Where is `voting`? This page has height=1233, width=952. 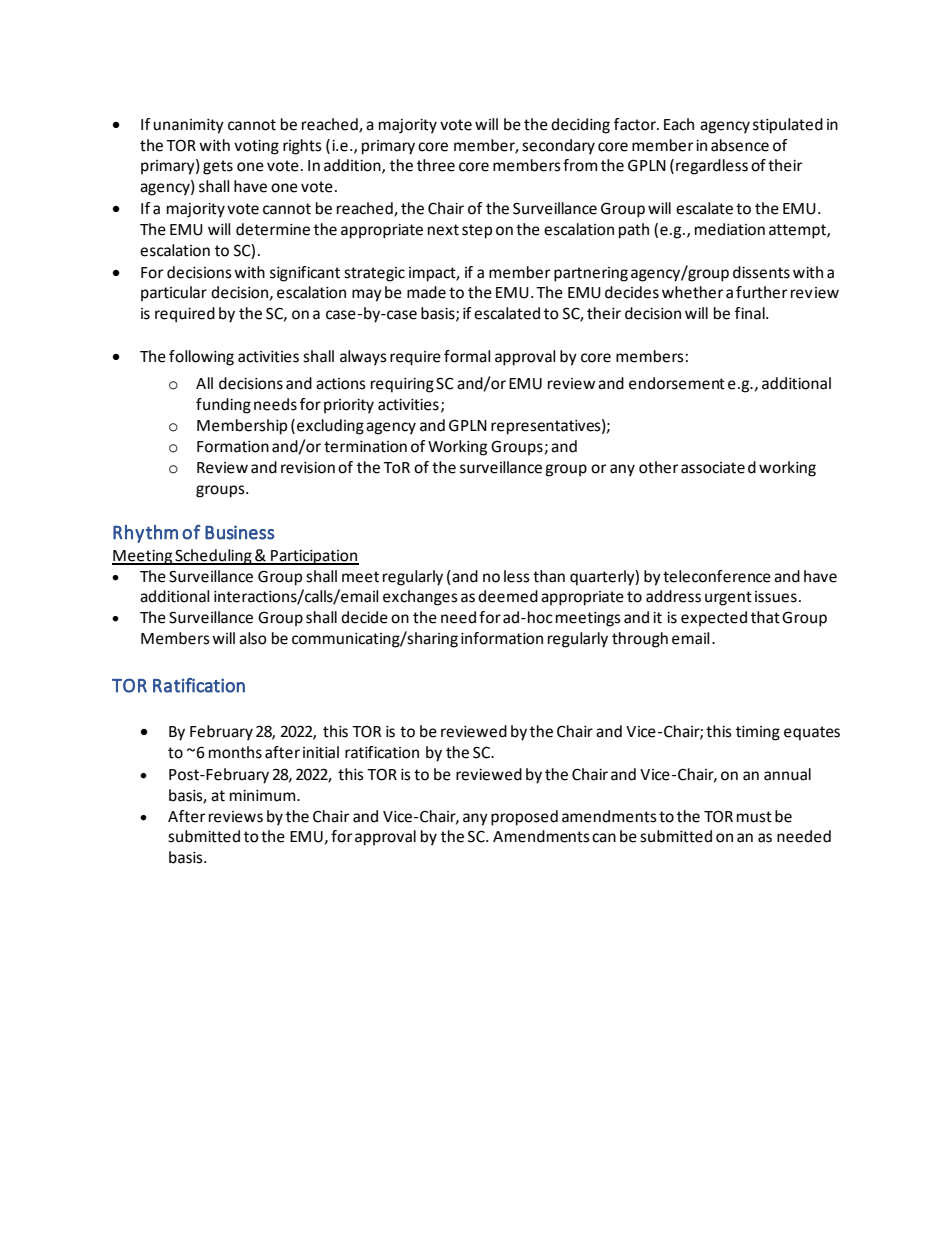
voting is located at coordinates (256, 147).
